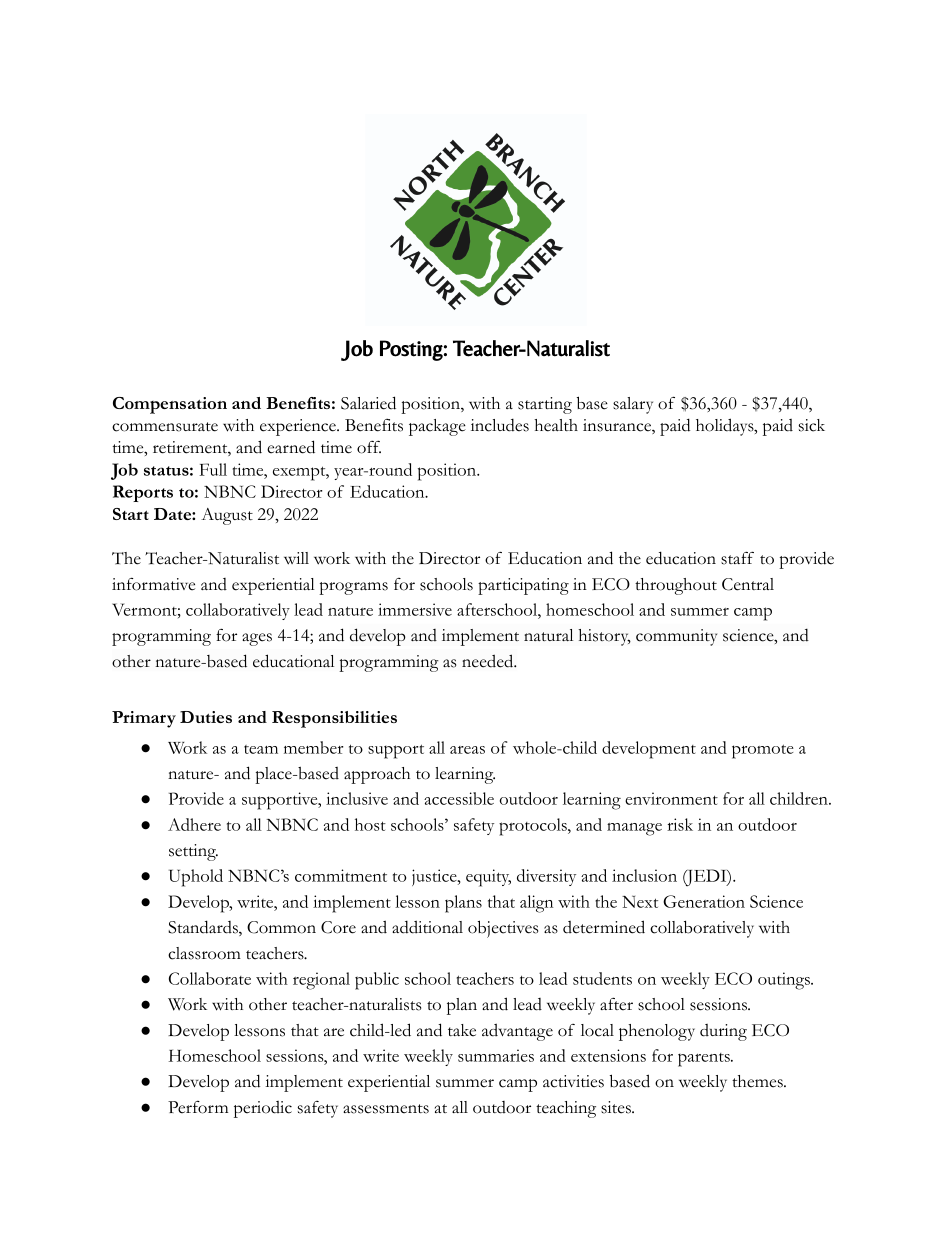 Image resolution: width=952 pixels, height=1233 pixels. What do you see at coordinates (763, 751) in the screenshot?
I see `promote` at bounding box center [763, 751].
